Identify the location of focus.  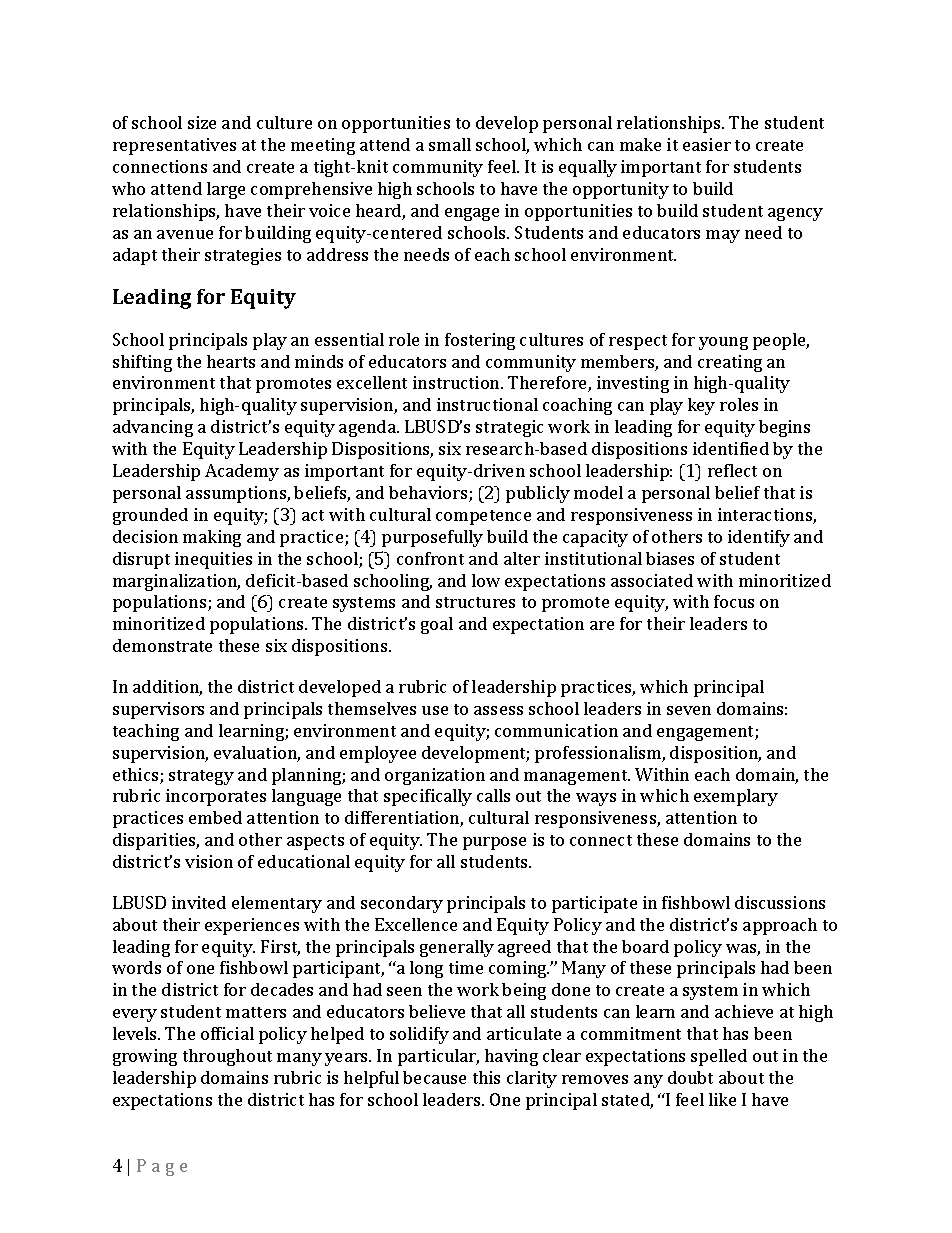
(734, 601).
